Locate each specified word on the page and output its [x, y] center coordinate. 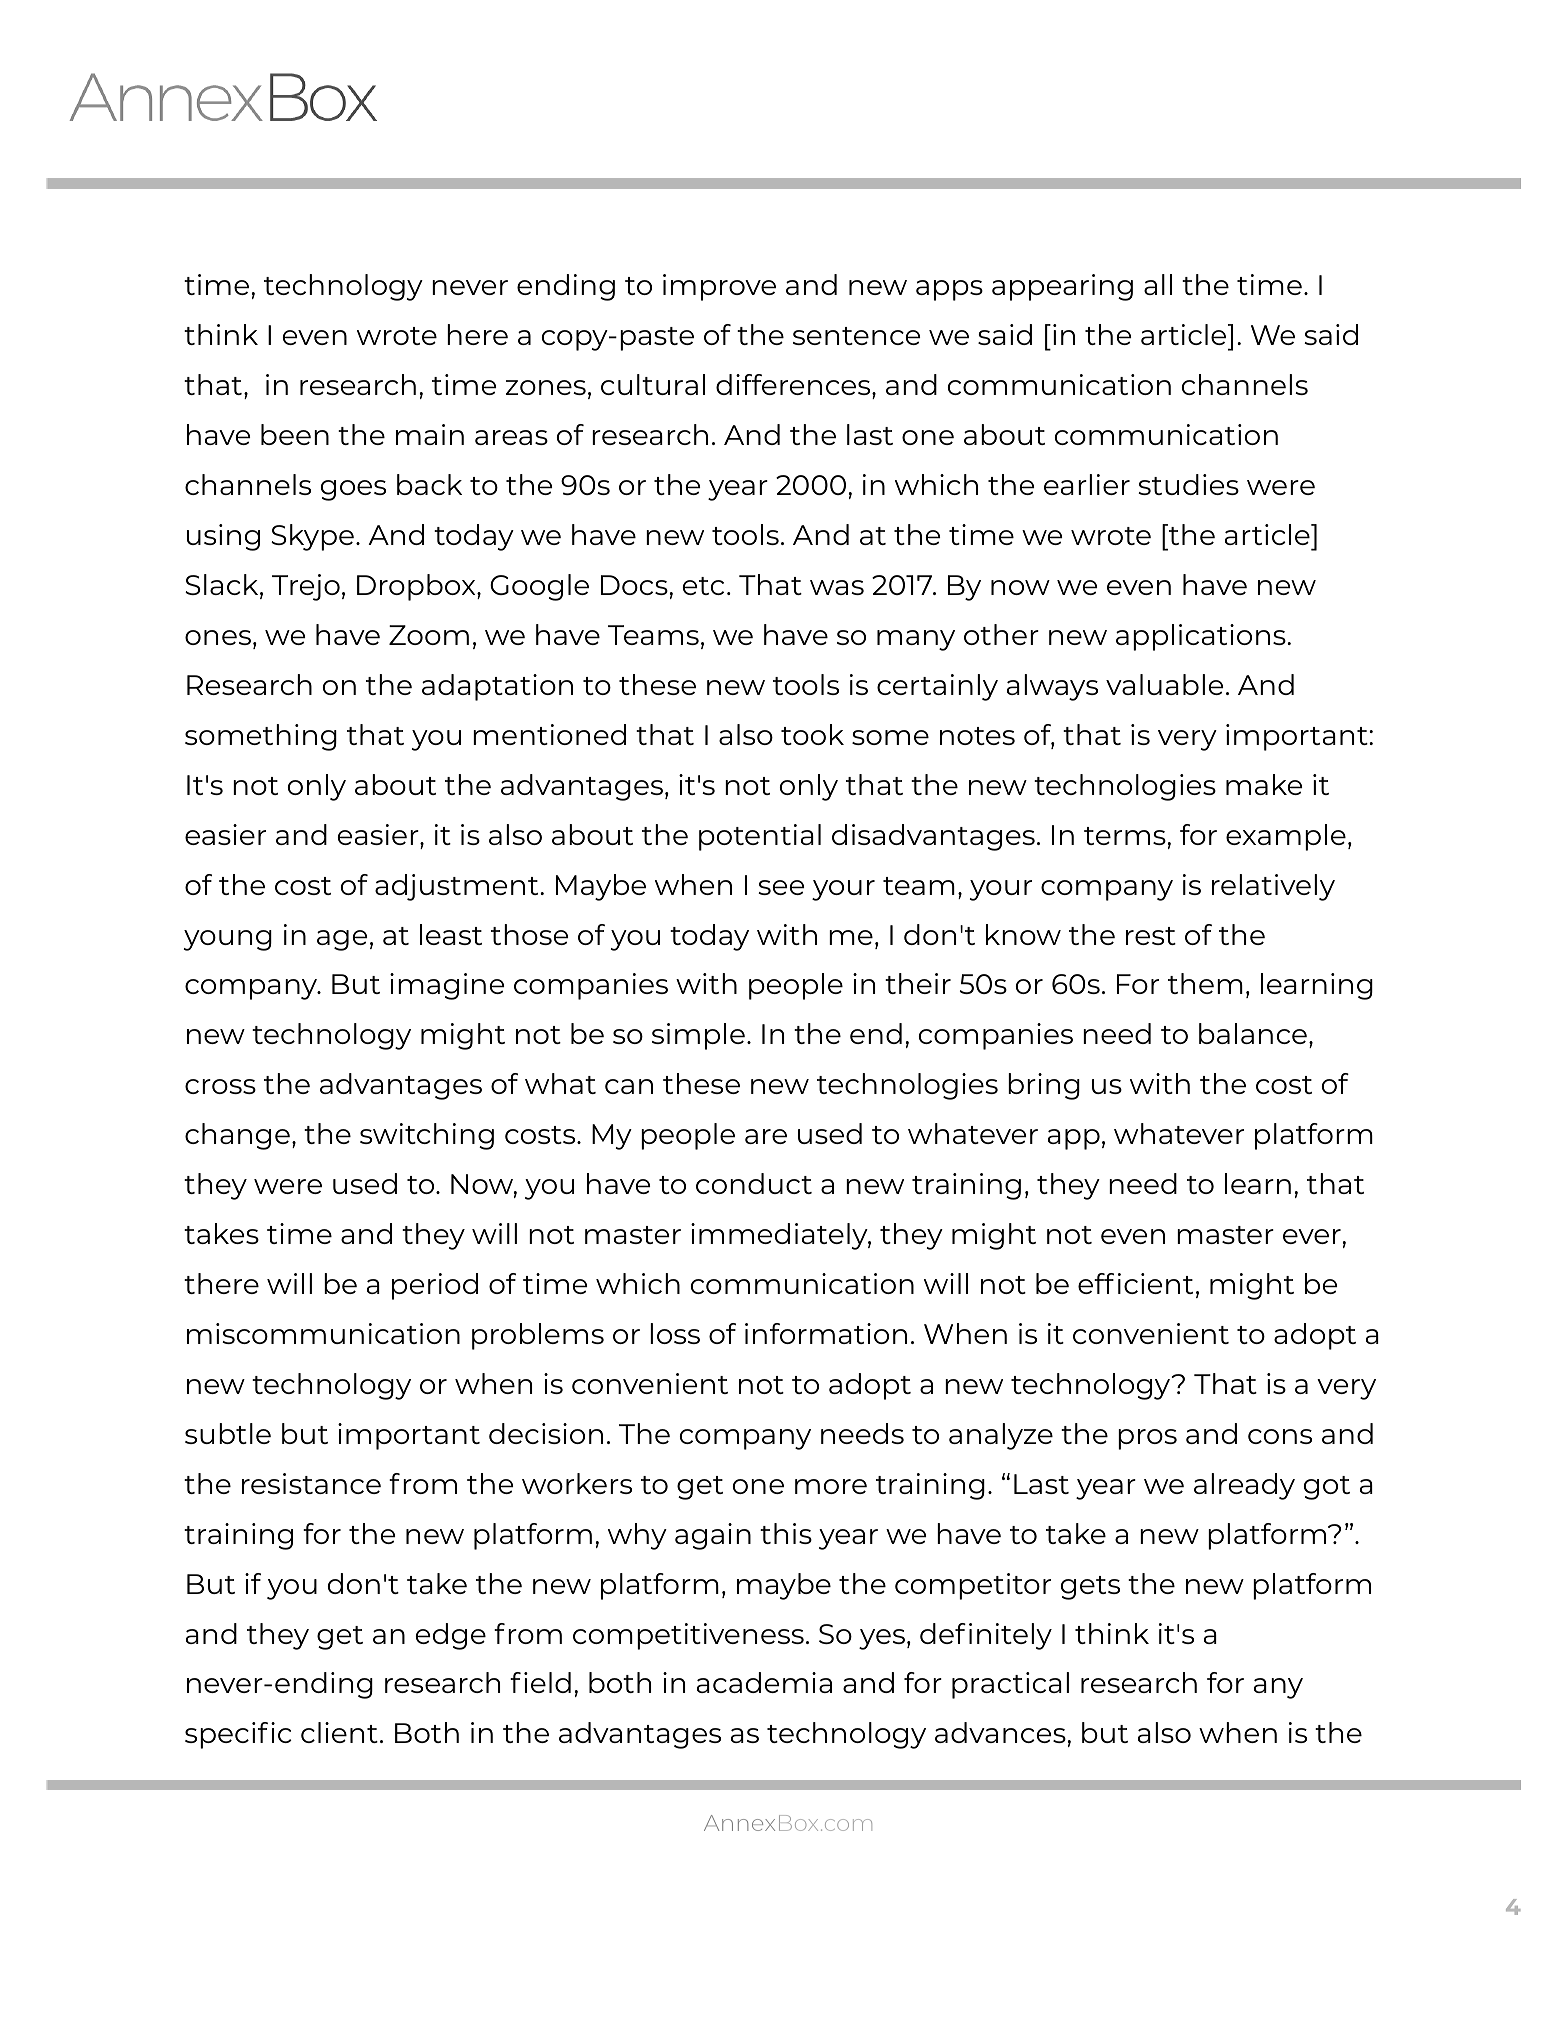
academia [764, 1682]
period [435, 1286]
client [339, 1732]
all [1158, 284]
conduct [754, 1183]
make [1264, 784]
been [295, 434]
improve [719, 287]
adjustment [458, 887]
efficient [1135, 1283]
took [812, 734]
